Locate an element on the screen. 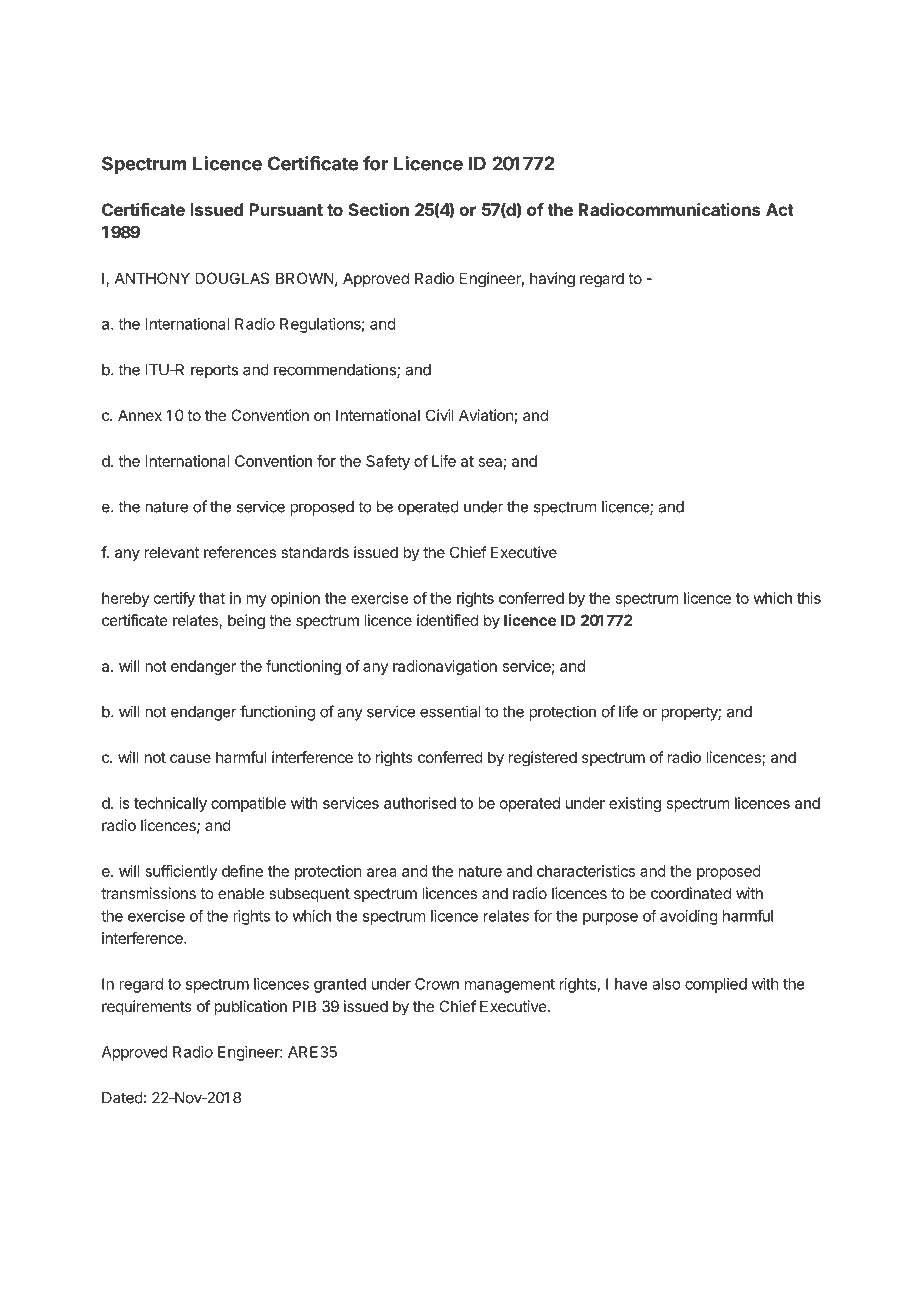  having is located at coordinates (552, 280).
